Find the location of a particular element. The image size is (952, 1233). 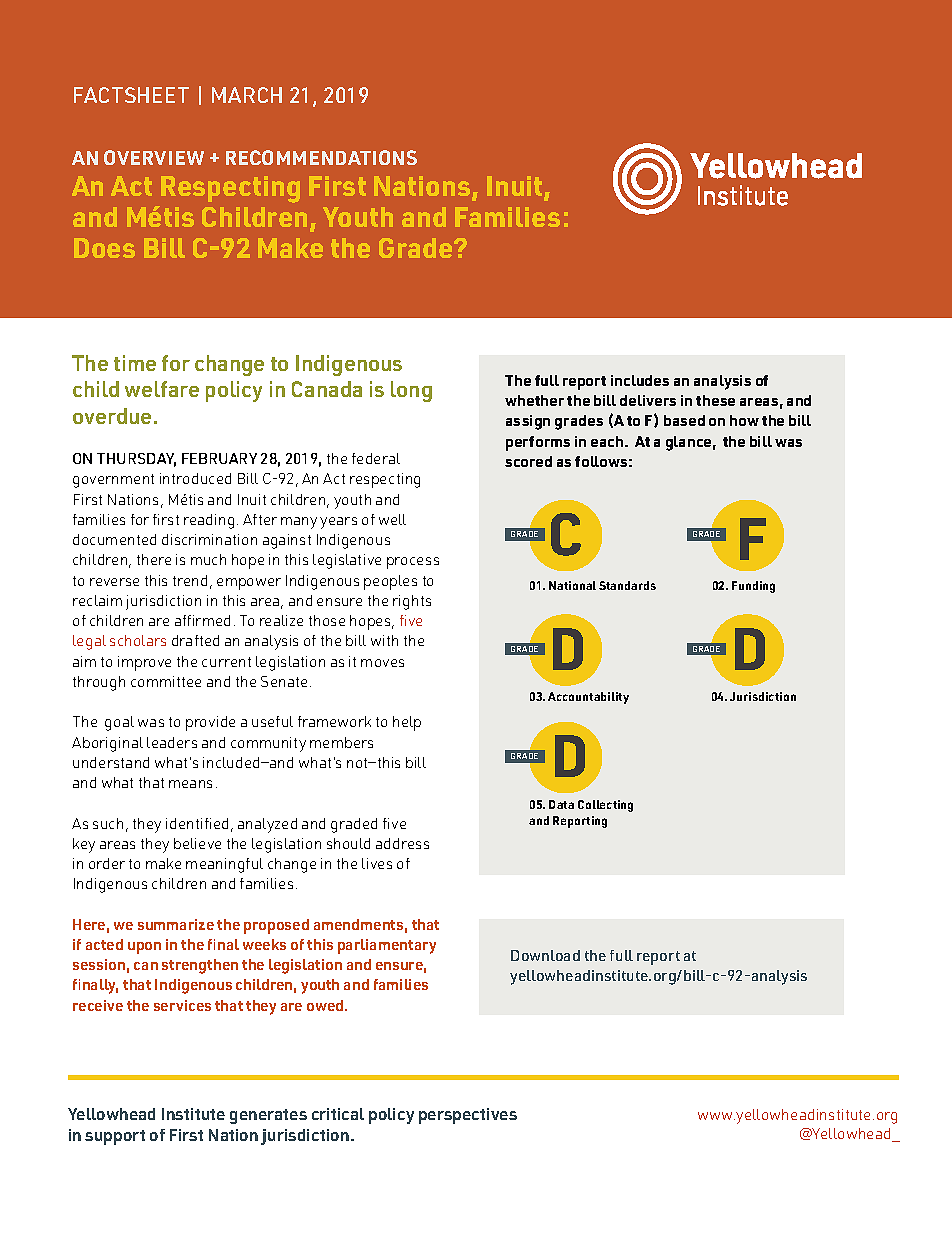

support is located at coordinates (115, 1137).
